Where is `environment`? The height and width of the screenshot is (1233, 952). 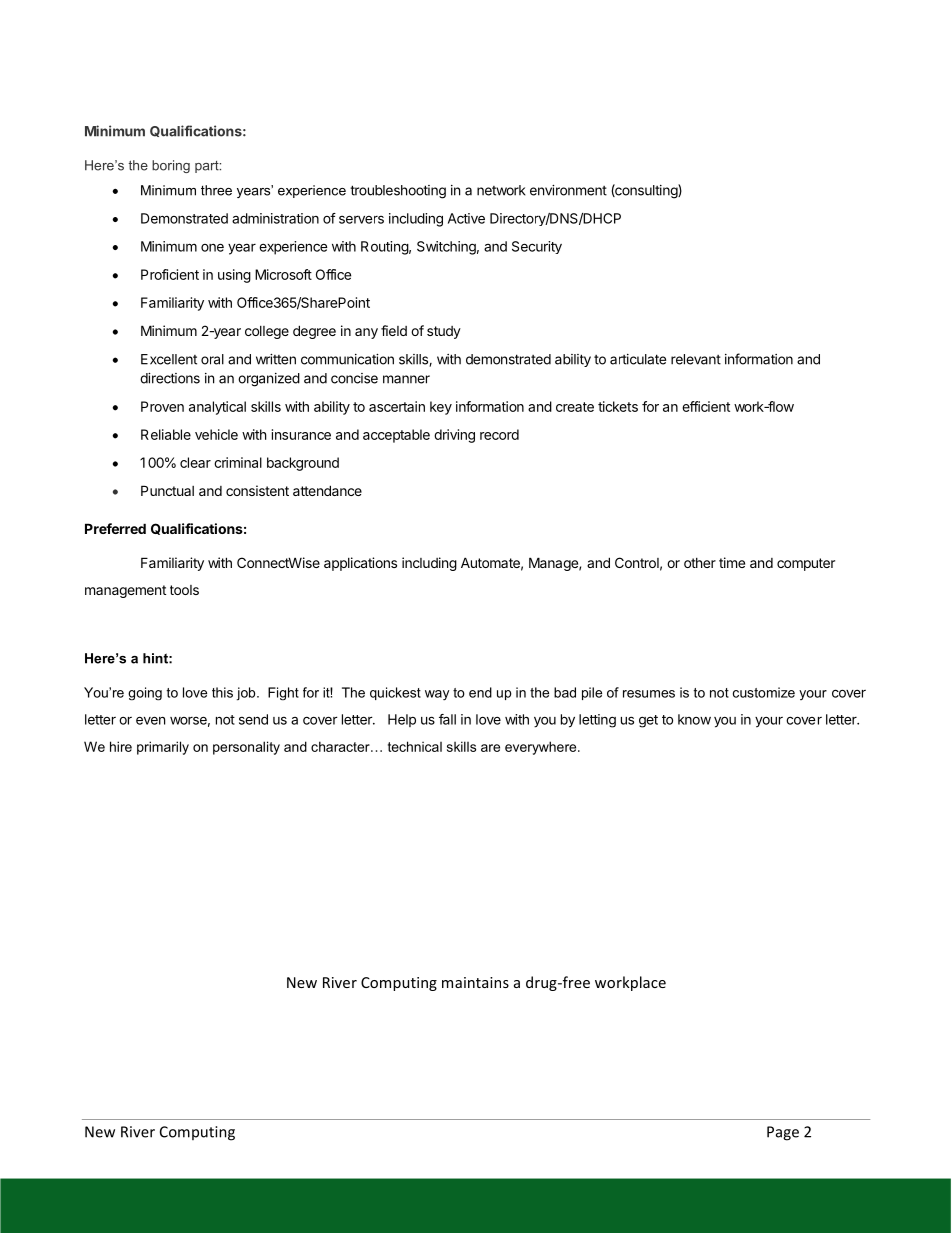 environment is located at coordinates (568, 190).
